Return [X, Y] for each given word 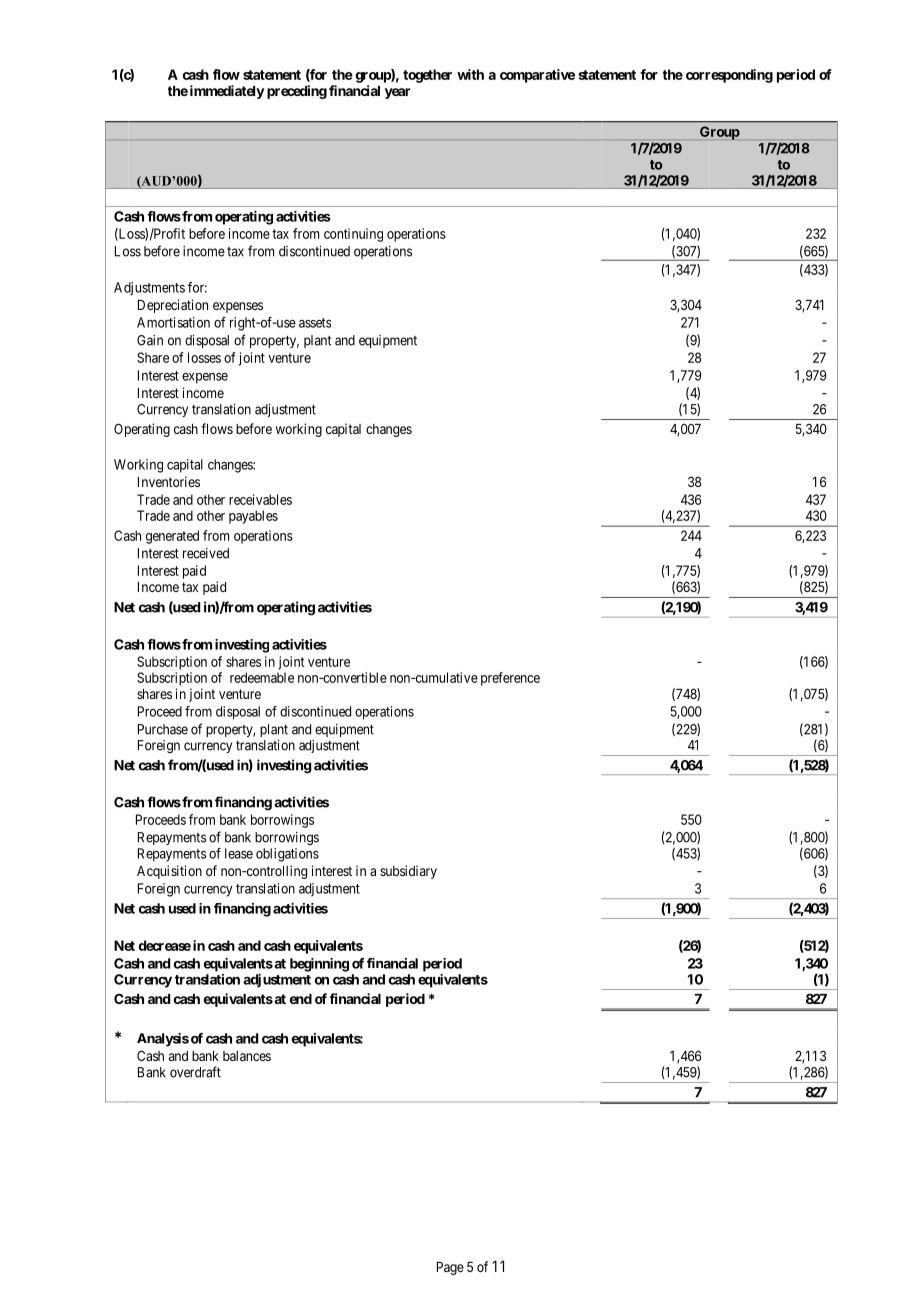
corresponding [729, 76]
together [427, 76]
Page [450, 1268]
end [301, 999]
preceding [297, 92]
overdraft [195, 1072]
